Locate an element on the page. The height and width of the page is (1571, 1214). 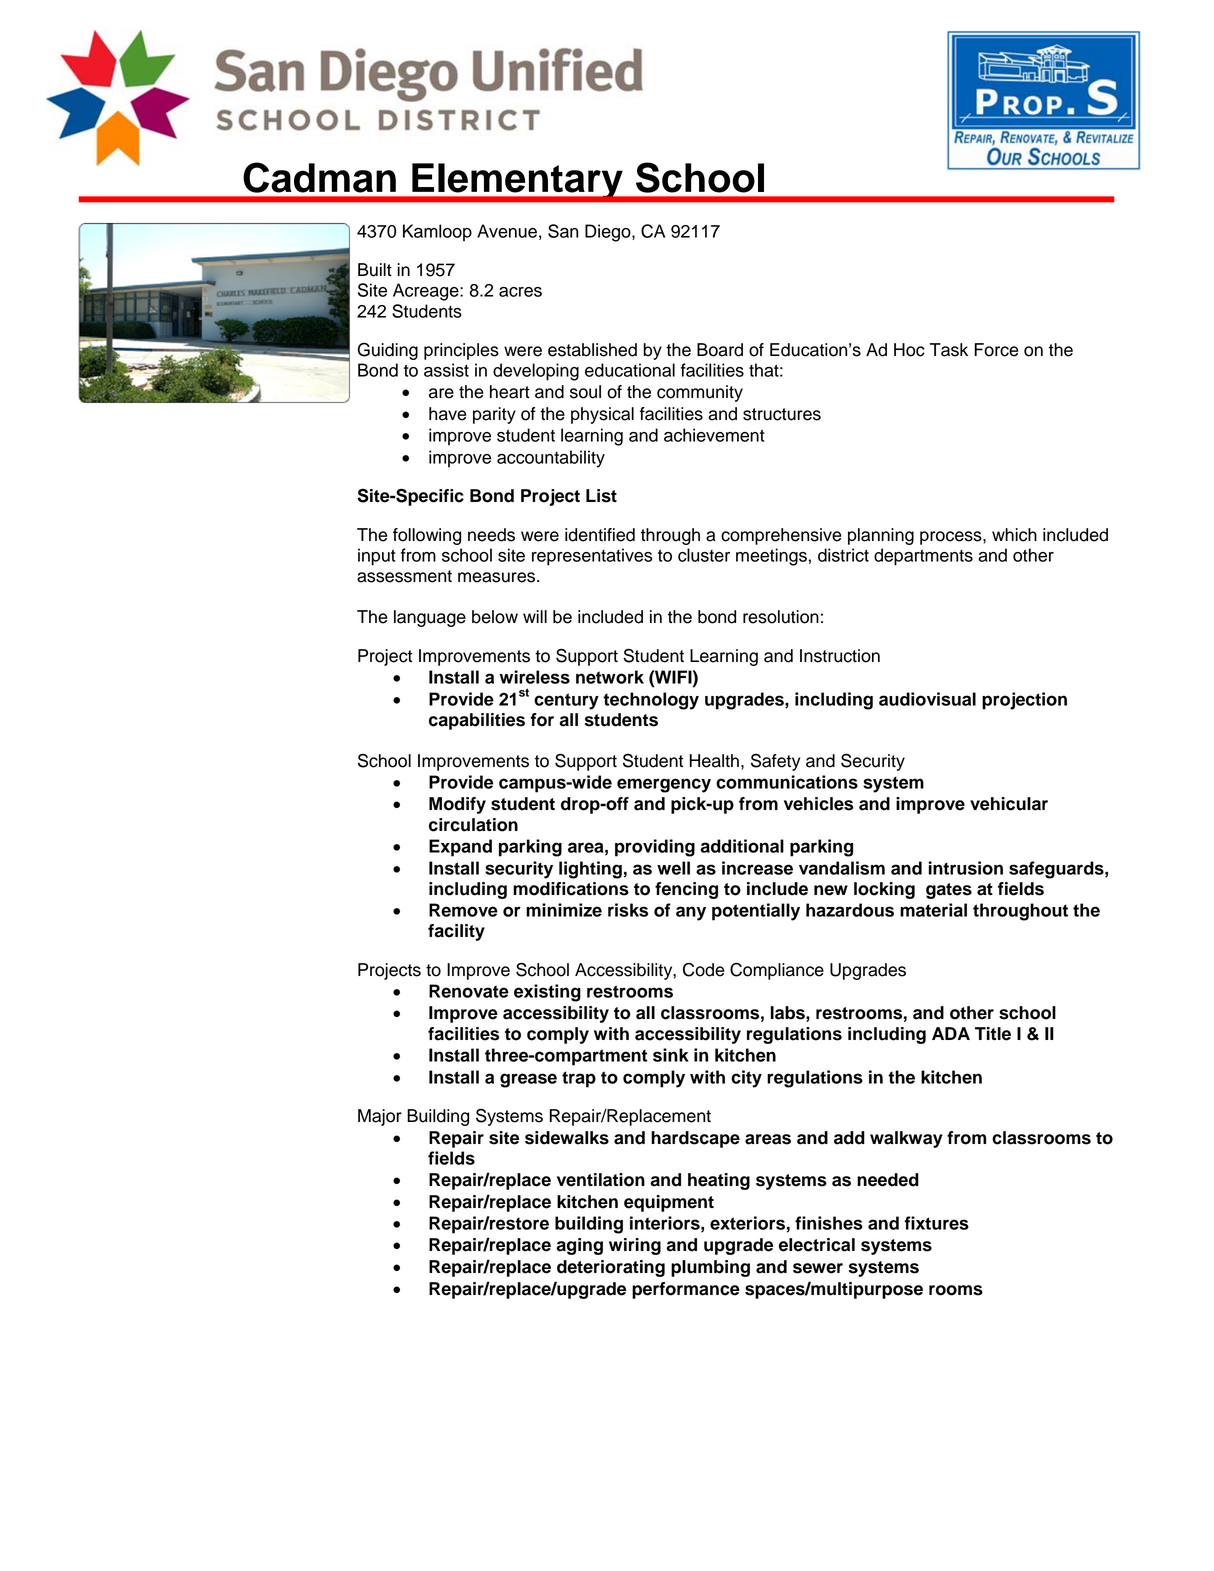
community is located at coordinates (700, 393).
